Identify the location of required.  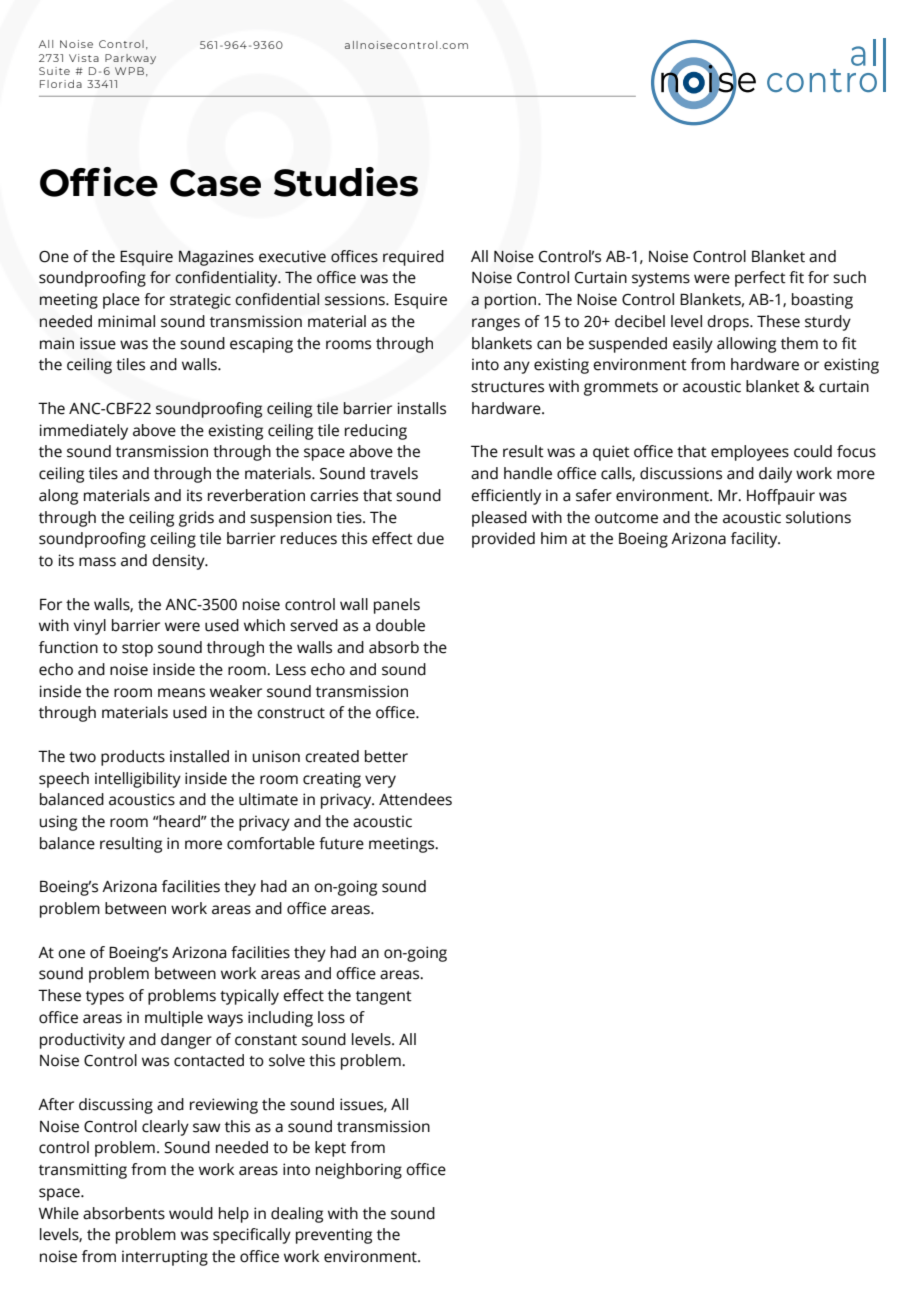
(413, 258).
